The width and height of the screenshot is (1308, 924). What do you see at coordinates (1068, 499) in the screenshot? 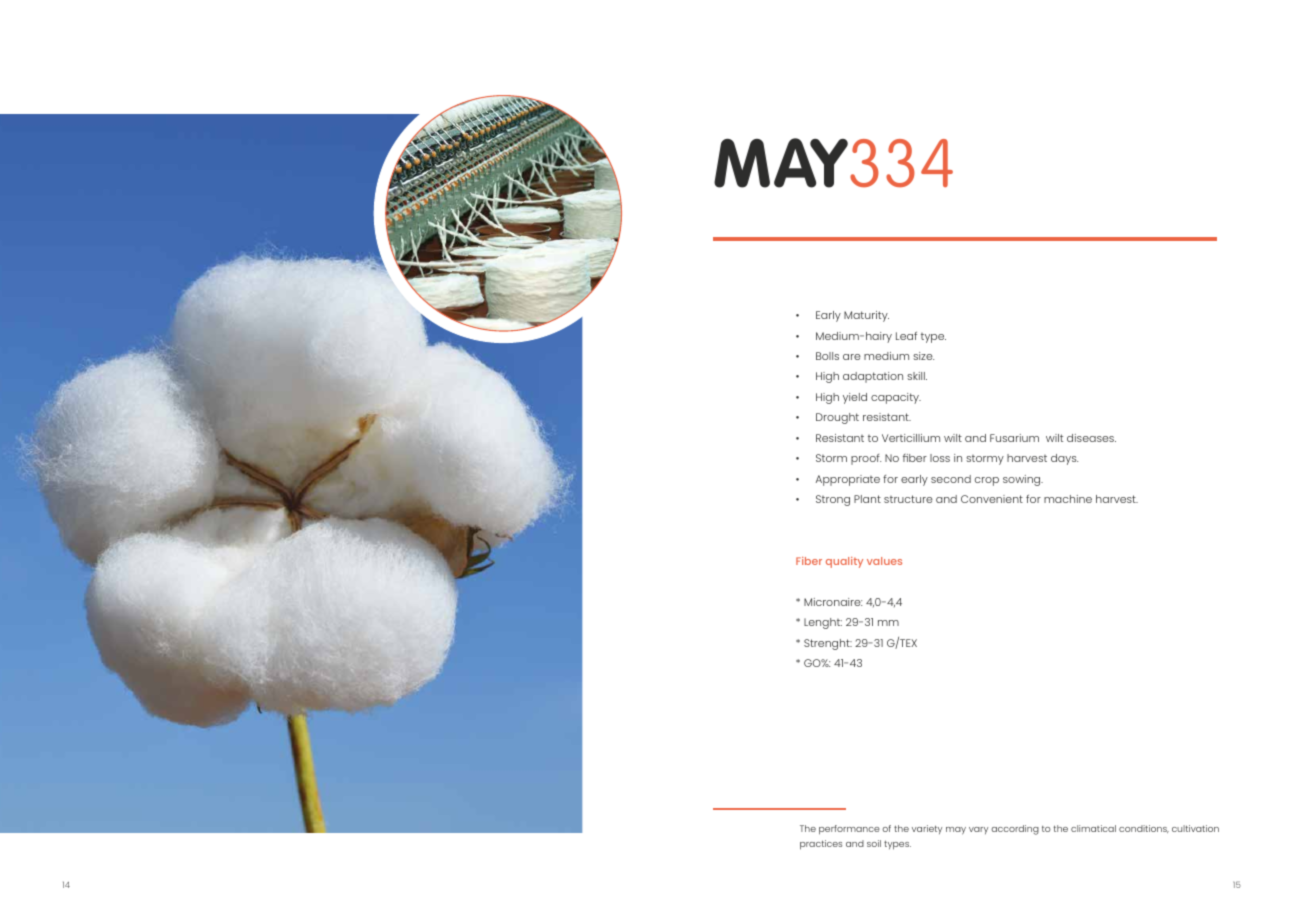
I see `machine` at bounding box center [1068, 499].
